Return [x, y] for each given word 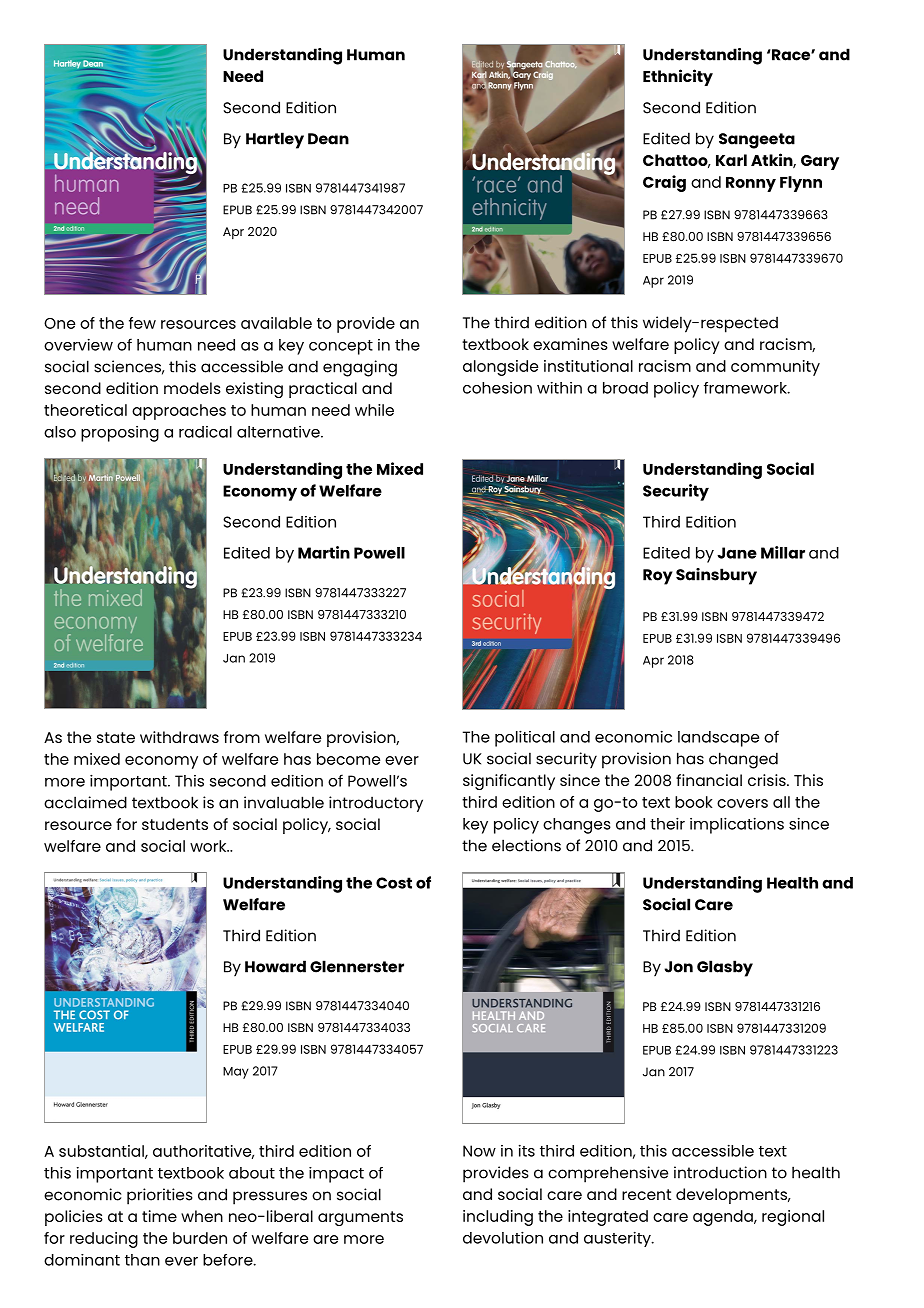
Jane [737, 553]
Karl [731, 160]
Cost [394, 883]
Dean [328, 139]
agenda [724, 1218]
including [498, 1218]
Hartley [275, 140]
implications [737, 825]
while [374, 410]
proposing [120, 434]
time [159, 1216]
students [175, 824]
